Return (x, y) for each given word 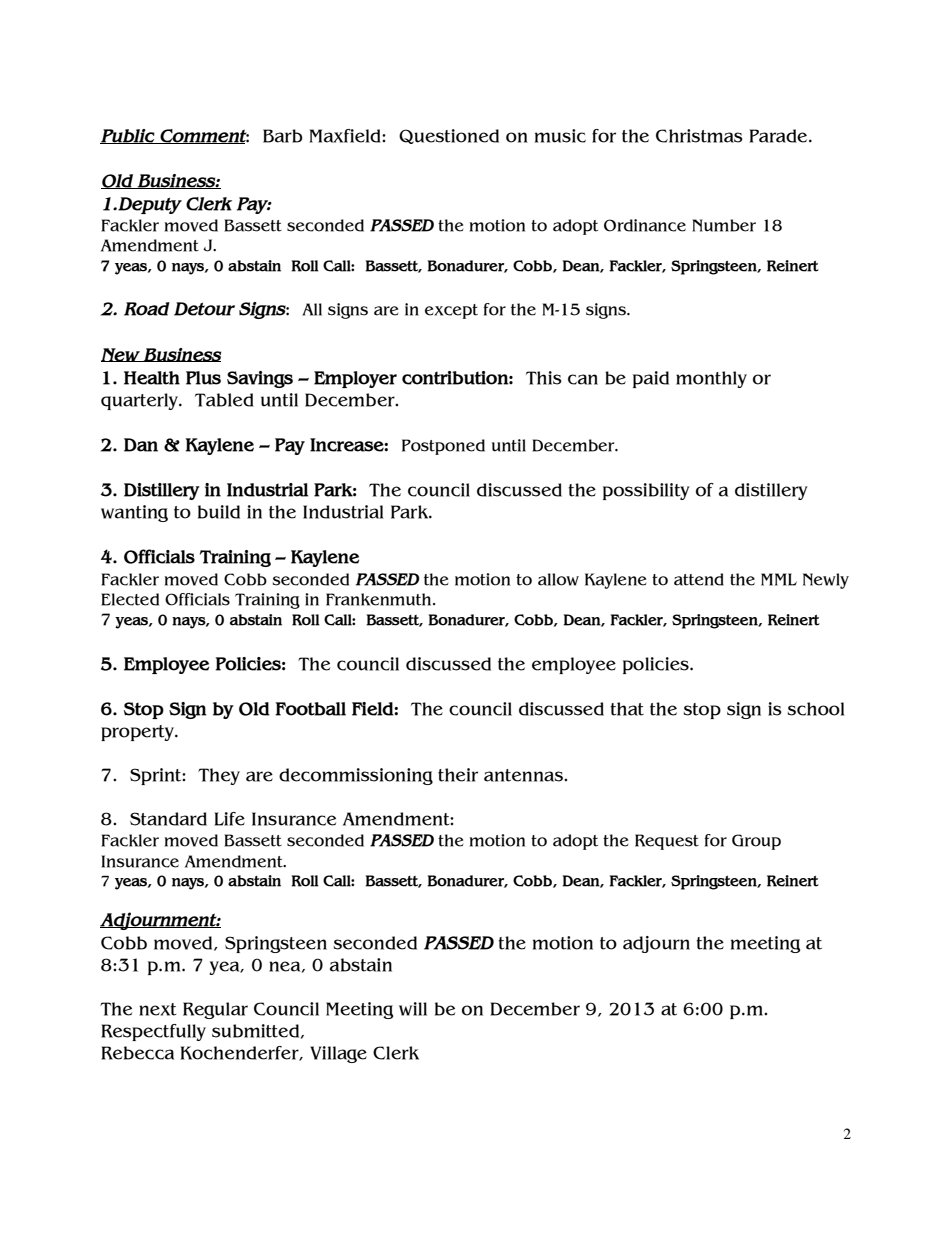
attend (699, 579)
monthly (711, 379)
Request (667, 842)
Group (756, 842)
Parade (779, 136)
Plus (203, 378)
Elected (130, 599)
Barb (283, 136)
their (458, 775)
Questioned (449, 136)
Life (229, 819)
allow (558, 579)
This (544, 378)
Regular (215, 1010)
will (413, 1009)
